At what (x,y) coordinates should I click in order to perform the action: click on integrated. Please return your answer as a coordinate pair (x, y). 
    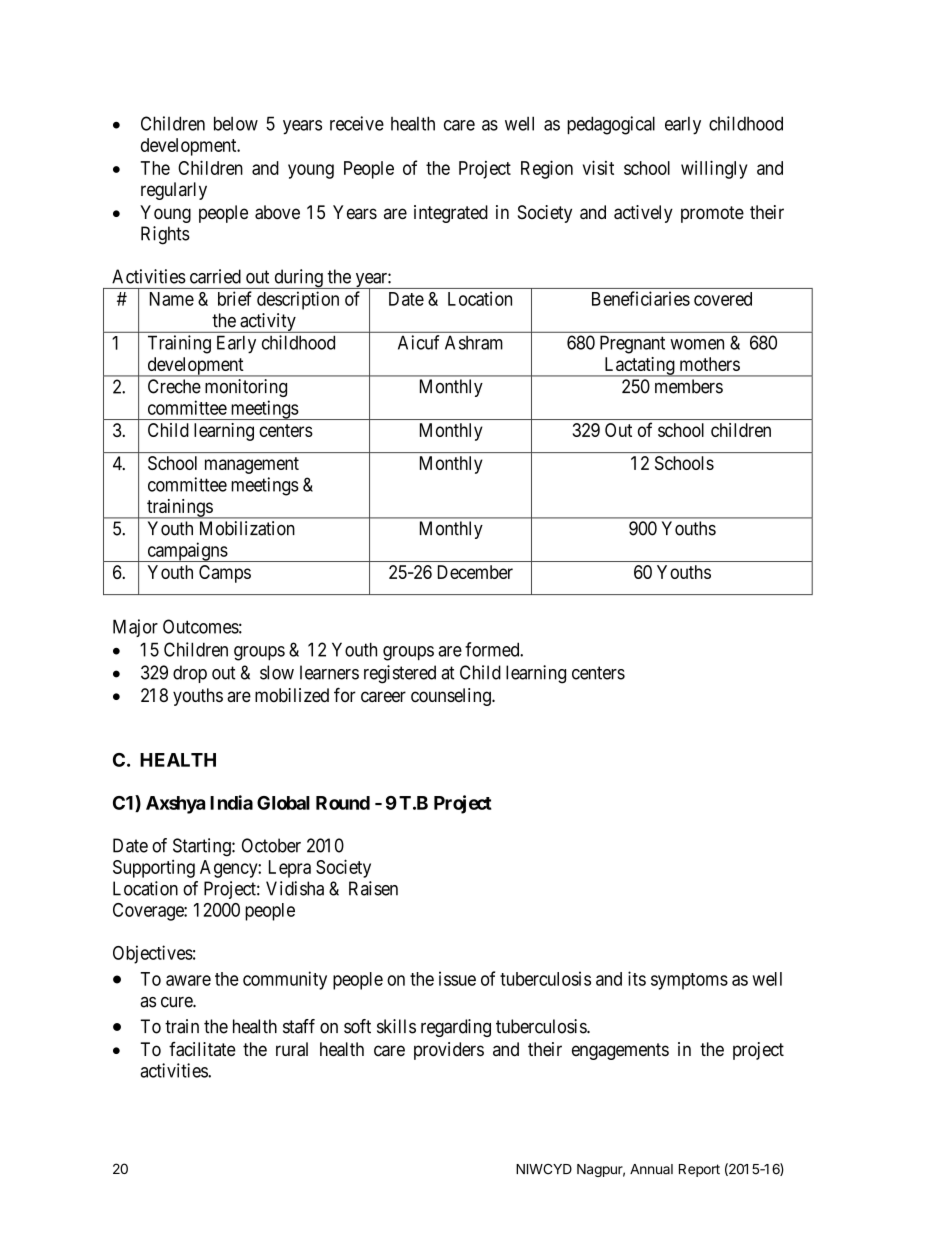
    Looking at the image, I should click on (451, 214).
